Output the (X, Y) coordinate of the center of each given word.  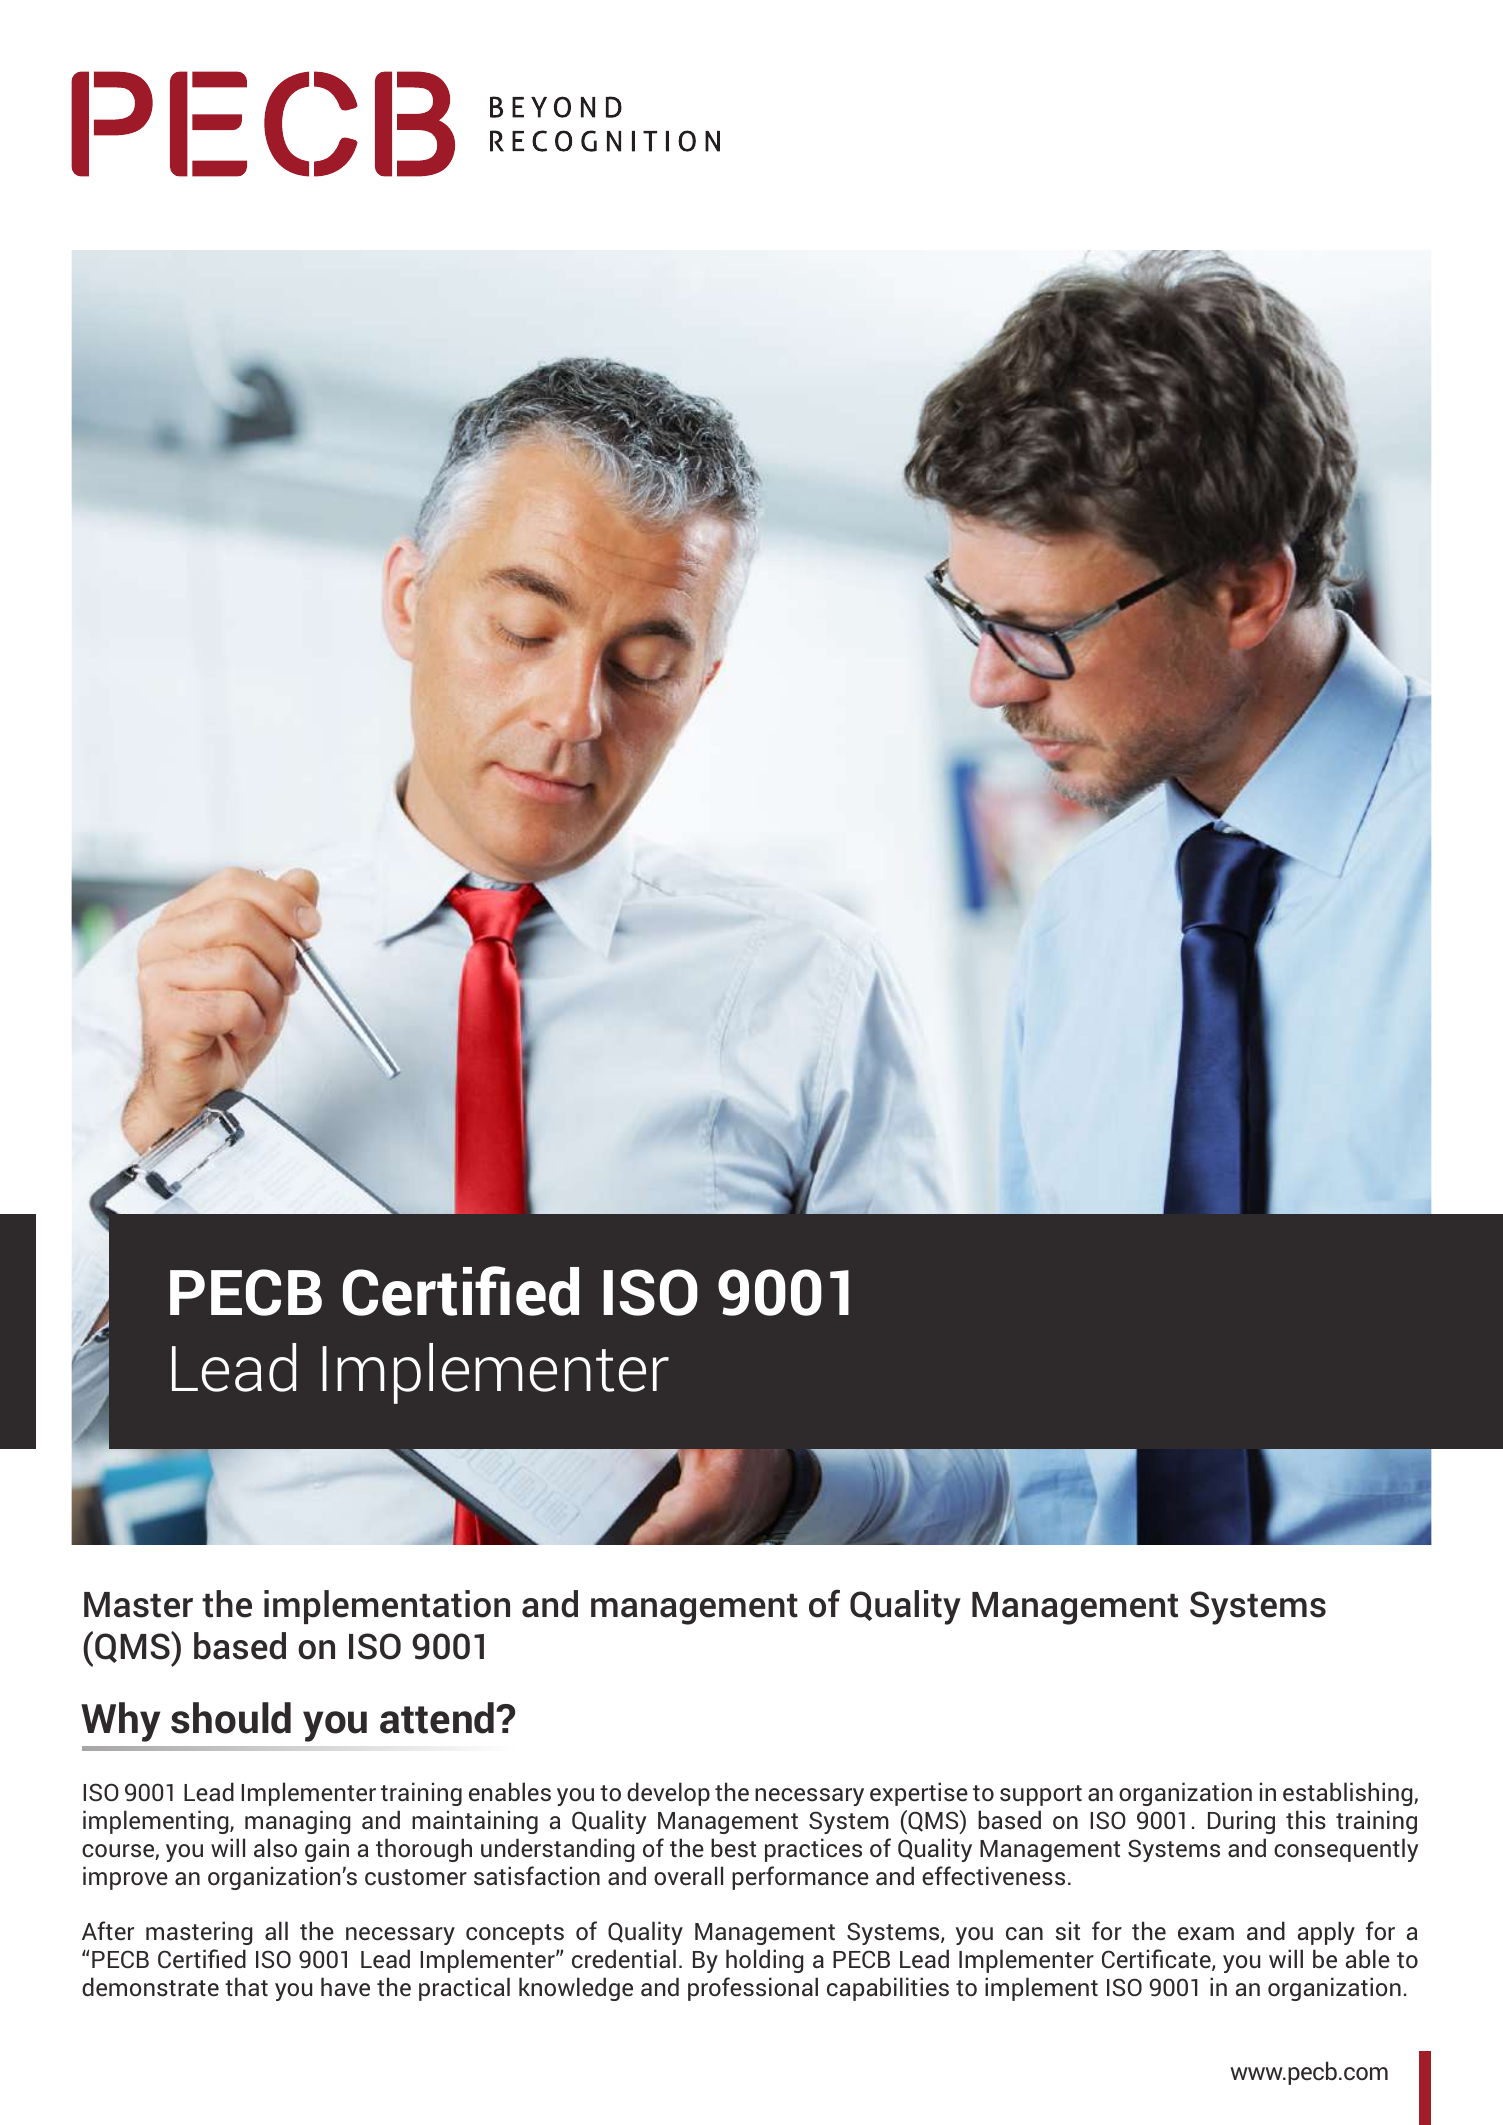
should (231, 1718)
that (246, 1986)
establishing (1349, 1794)
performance (800, 1878)
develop (668, 1794)
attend (438, 1718)
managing (297, 1822)
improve (125, 1878)
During (1241, 1822)
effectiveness (993, 1876)
